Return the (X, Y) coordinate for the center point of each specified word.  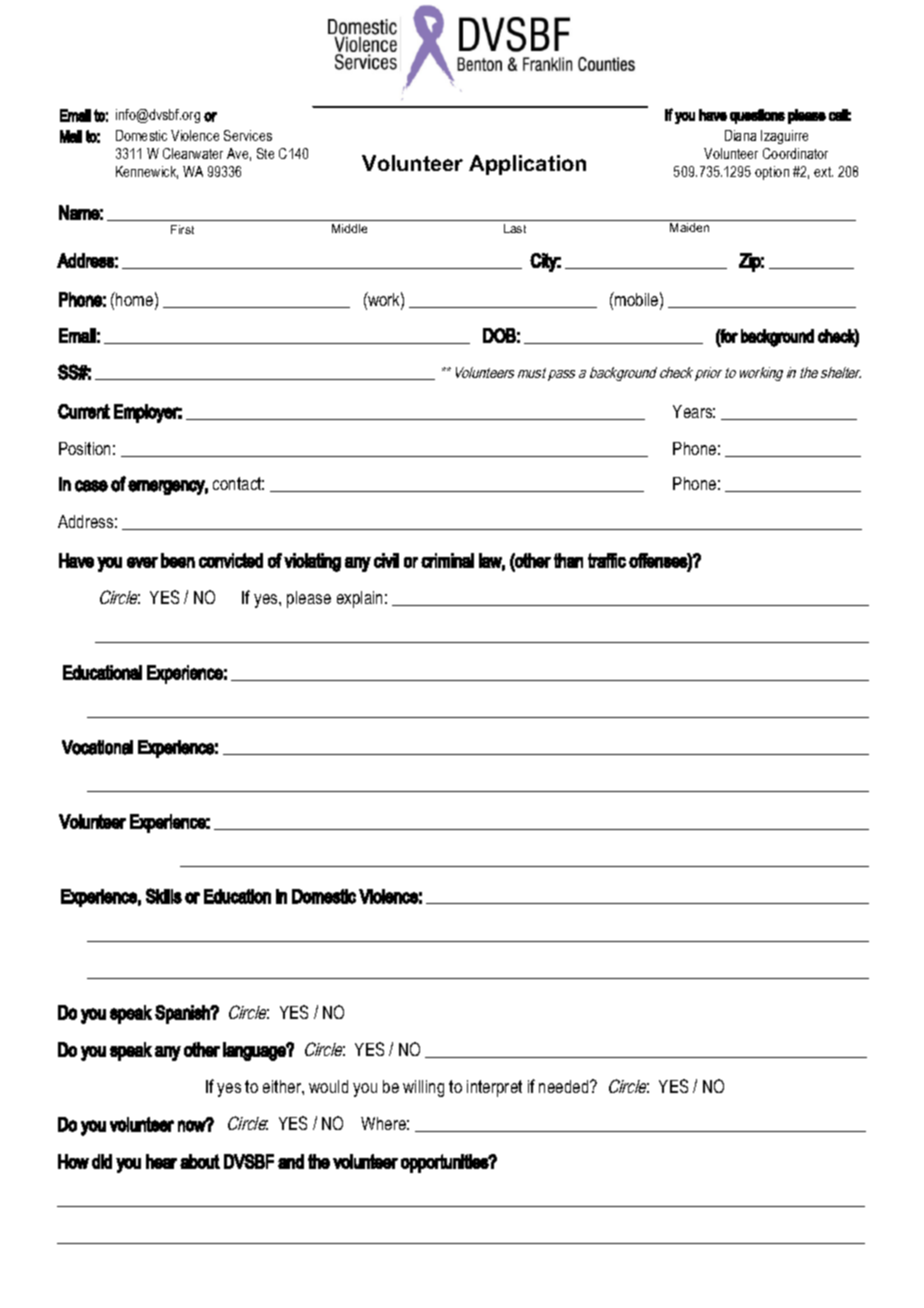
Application (527, 165)
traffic (607, 560)
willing (423, 1088)
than (568, 560)
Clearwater (193, 153)
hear (161, 1161)
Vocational (97, 747)
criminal (447, 560)
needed (565, 1086)
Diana (740, 135)
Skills (164, 896)
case (91, 486)
